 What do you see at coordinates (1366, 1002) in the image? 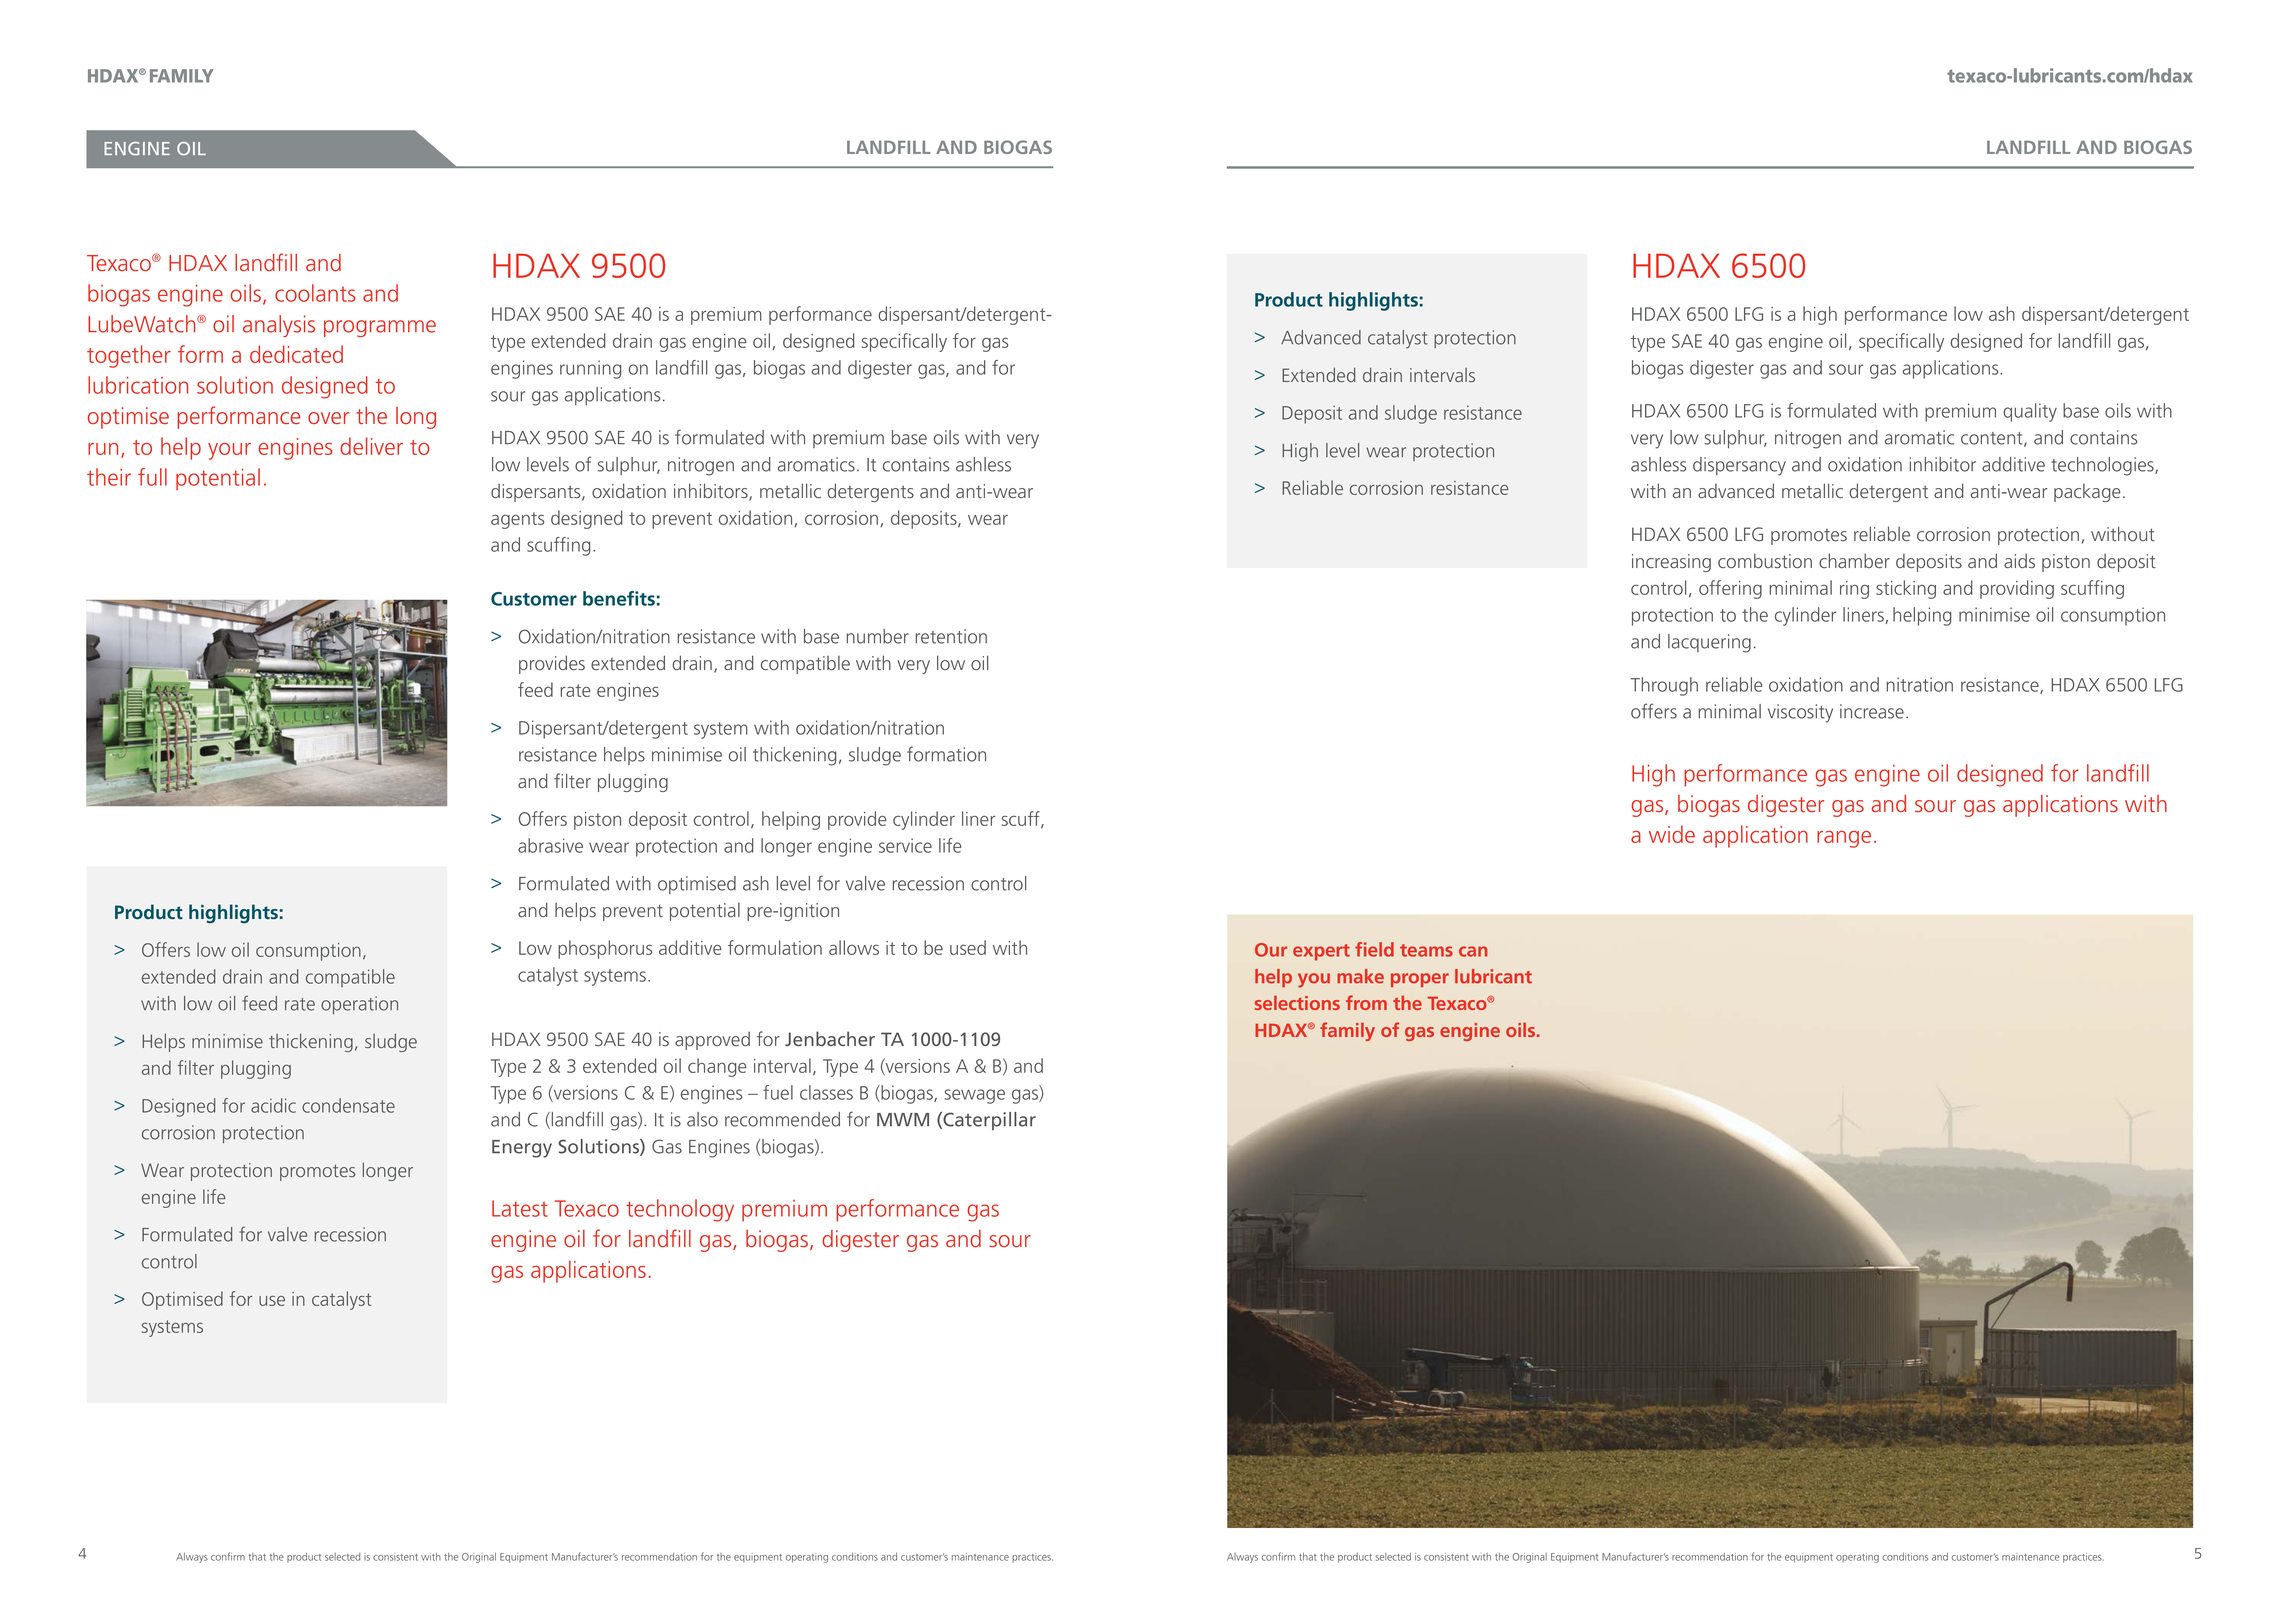
I see `from` at bounding box center [1366, 1002].
